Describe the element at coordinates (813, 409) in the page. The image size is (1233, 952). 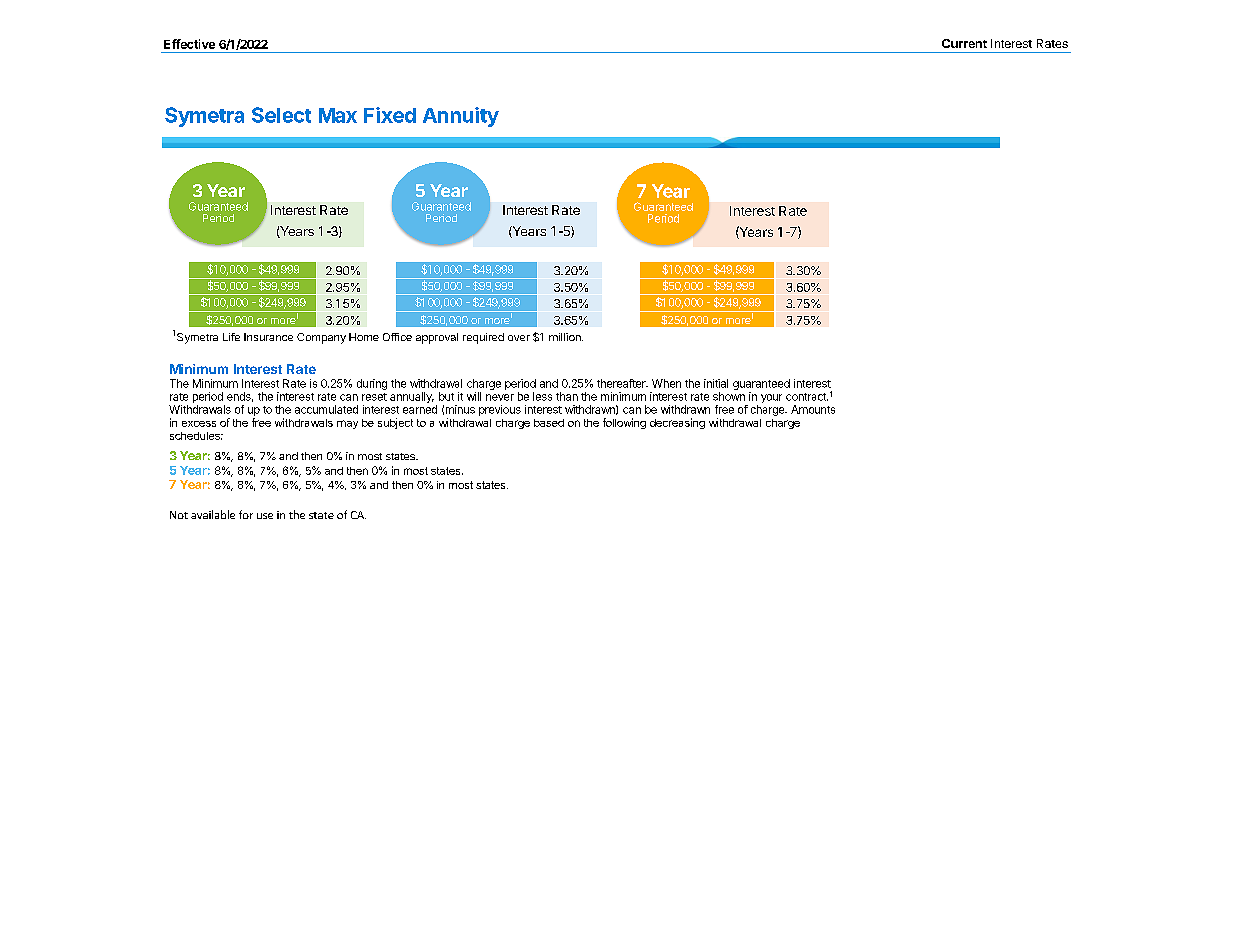
I see `Amounts` at that location.
